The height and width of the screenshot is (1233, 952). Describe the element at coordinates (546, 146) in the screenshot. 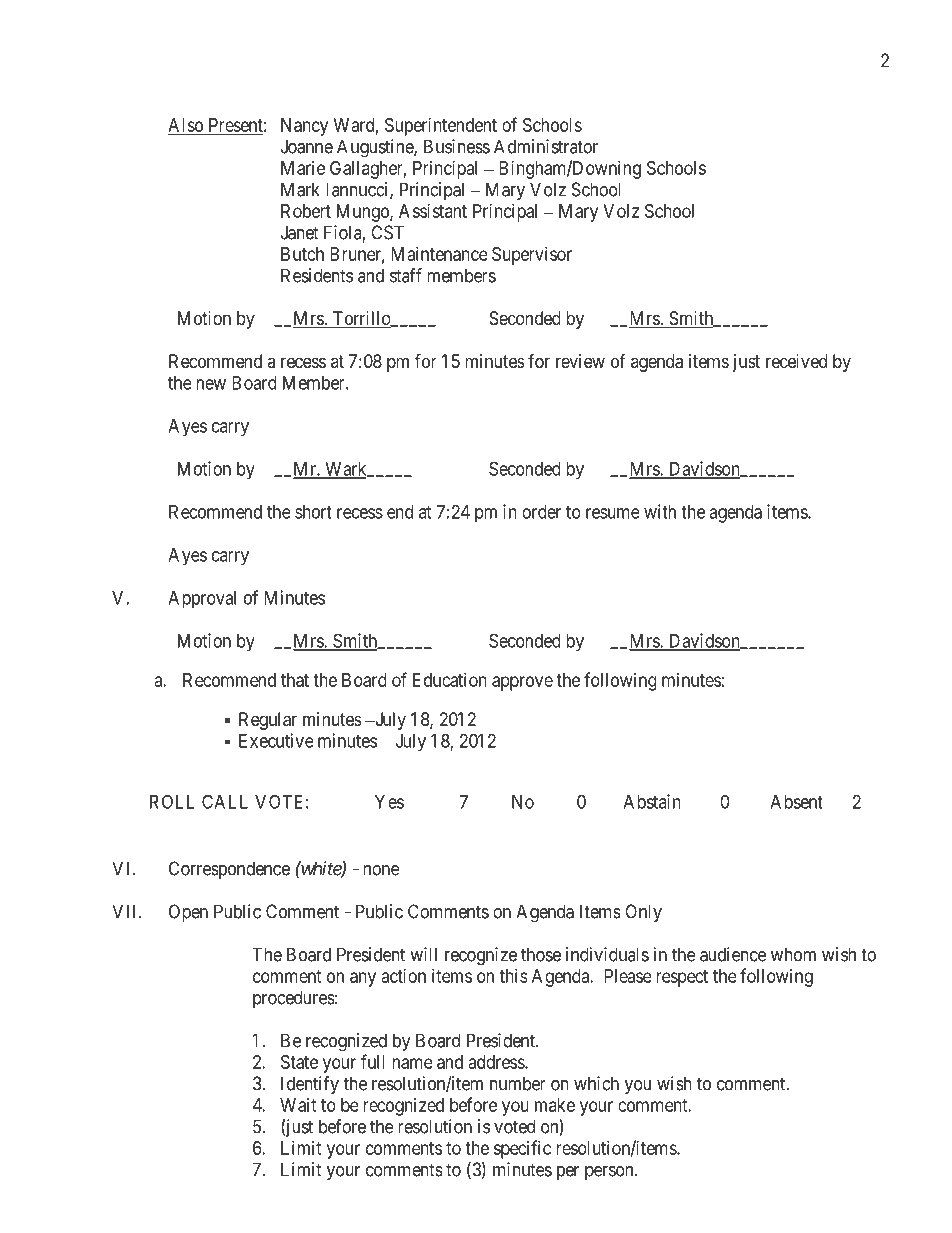

I see `Administrator` at that location.
